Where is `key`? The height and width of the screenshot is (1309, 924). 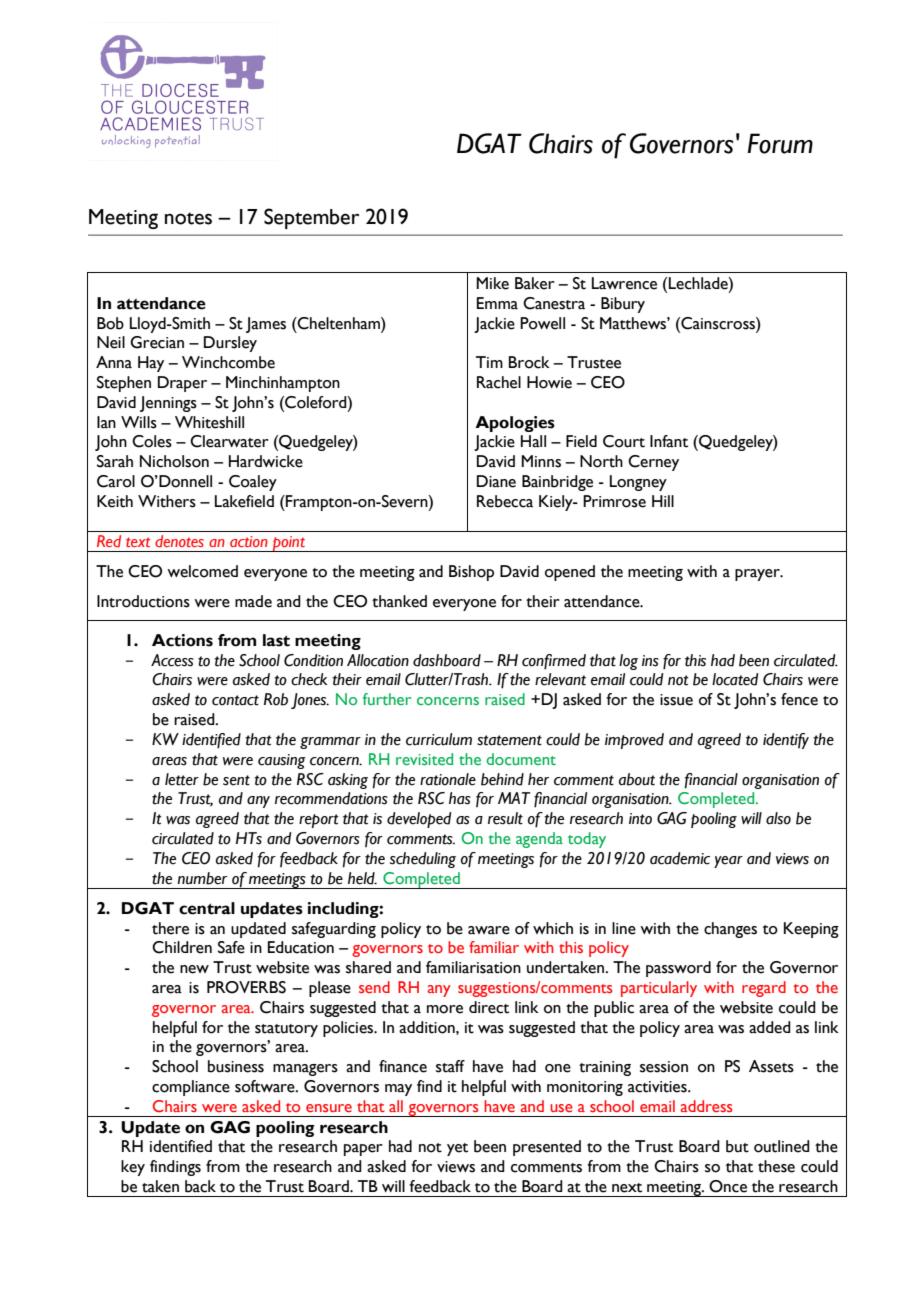
key is located at coordinates (133, 1168).
